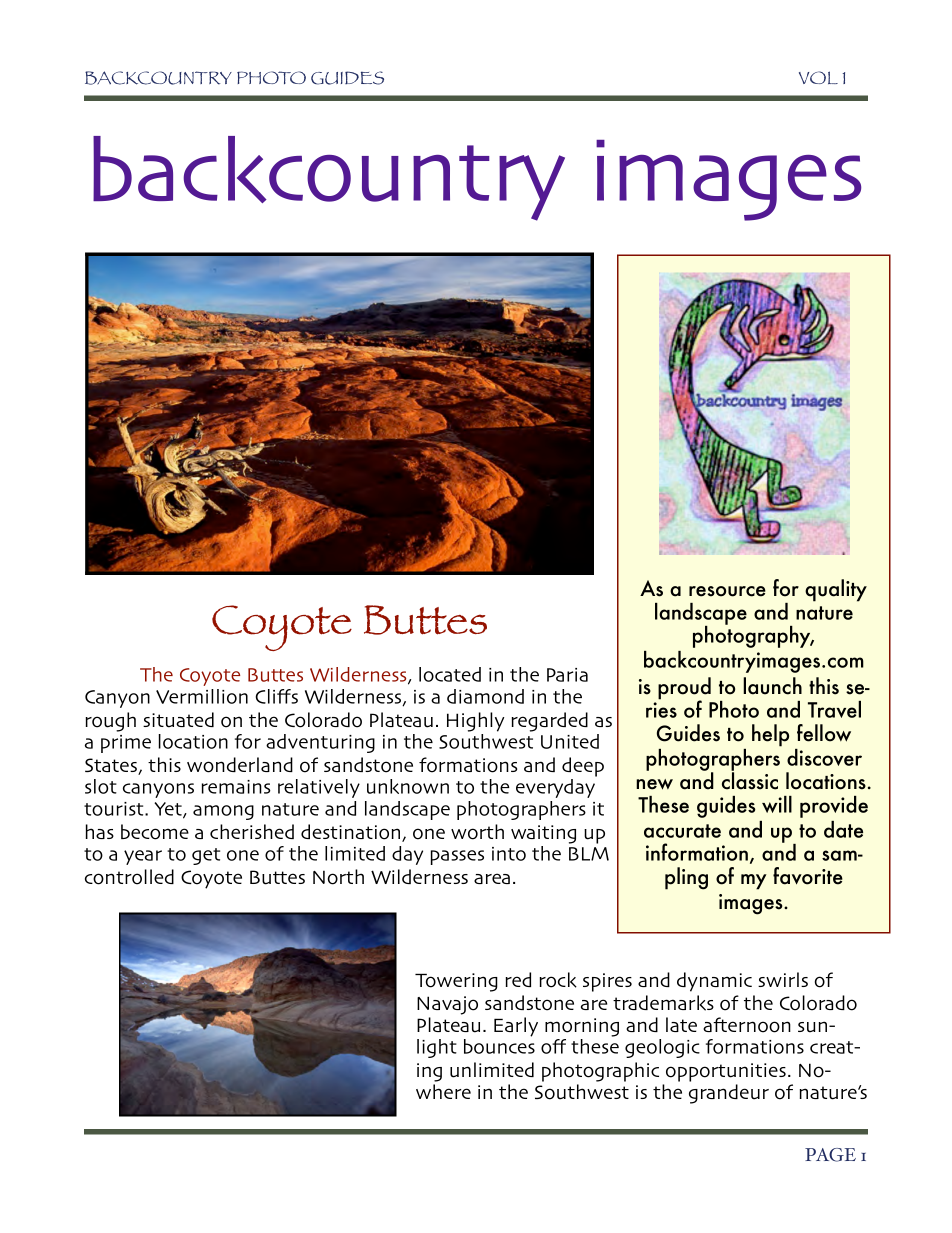  I want to click on launch, so click(772, 686).
